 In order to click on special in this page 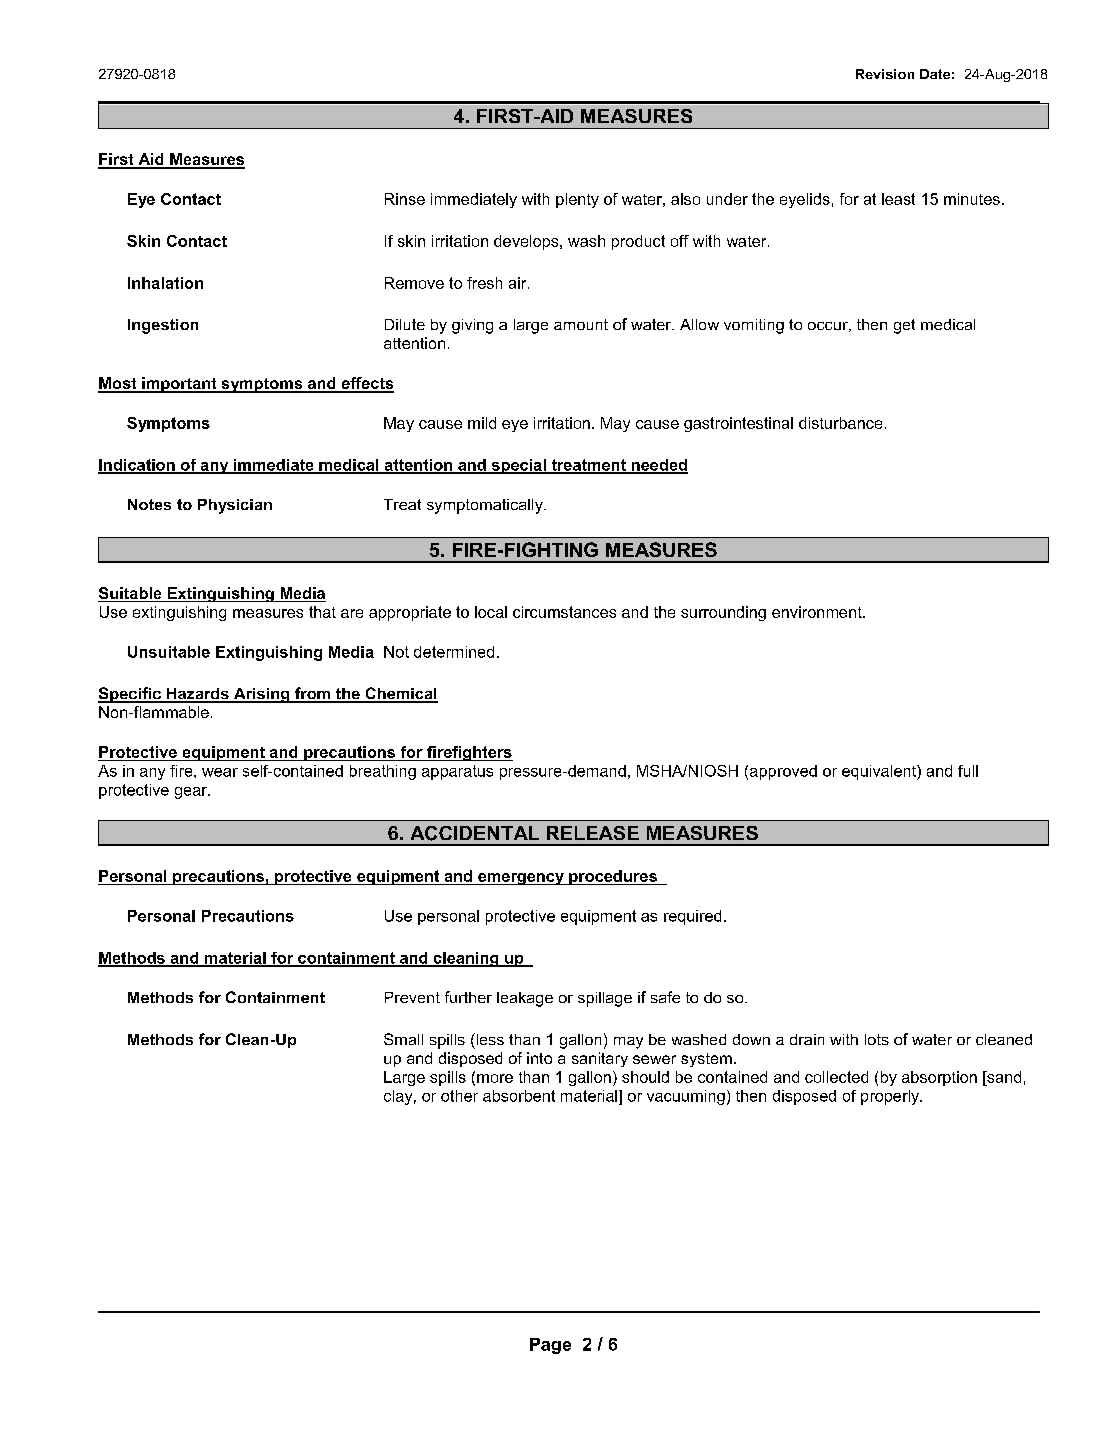, I will do `click(518, 466)`.
